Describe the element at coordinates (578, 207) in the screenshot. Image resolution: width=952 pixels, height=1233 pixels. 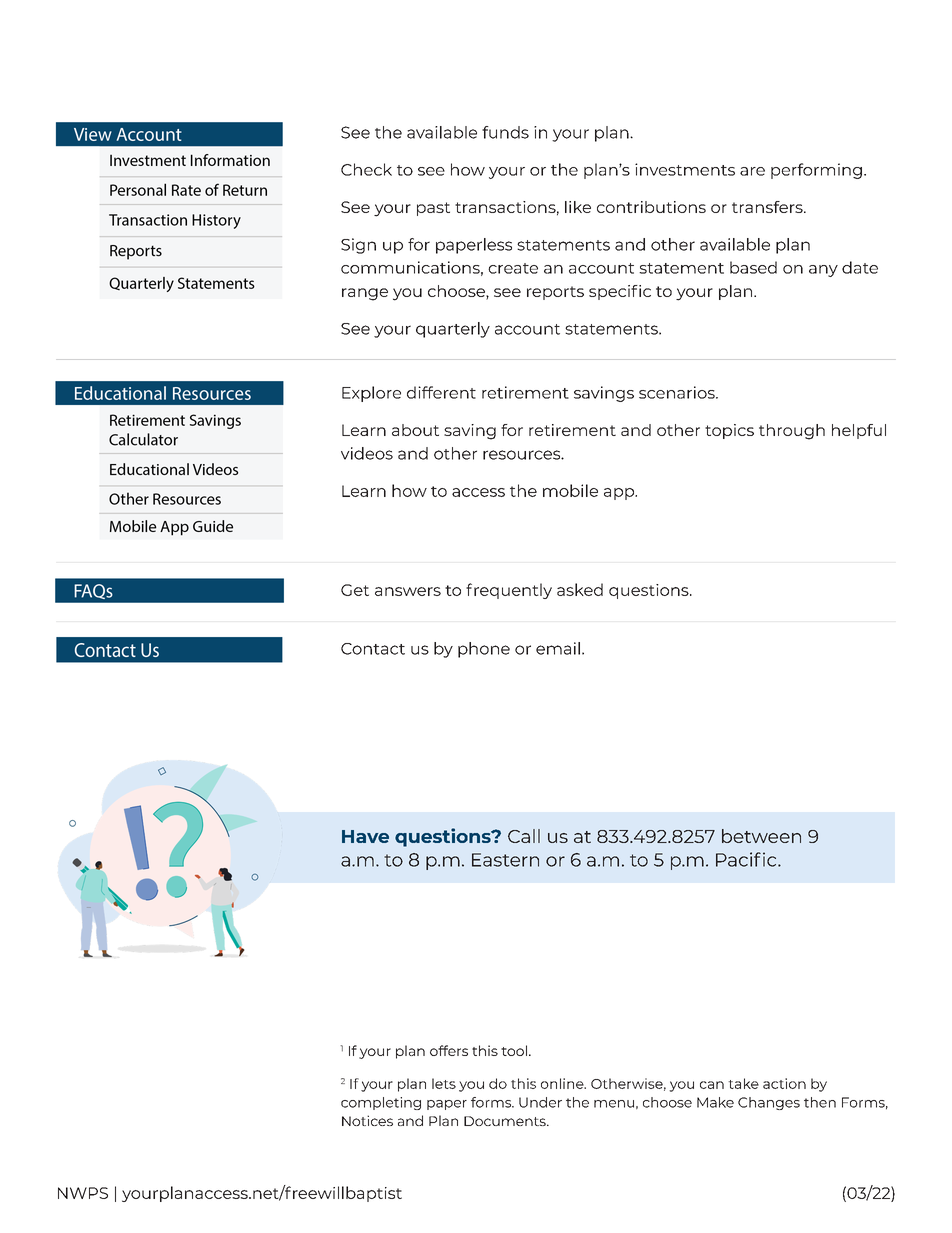
I see `like` at that location.
